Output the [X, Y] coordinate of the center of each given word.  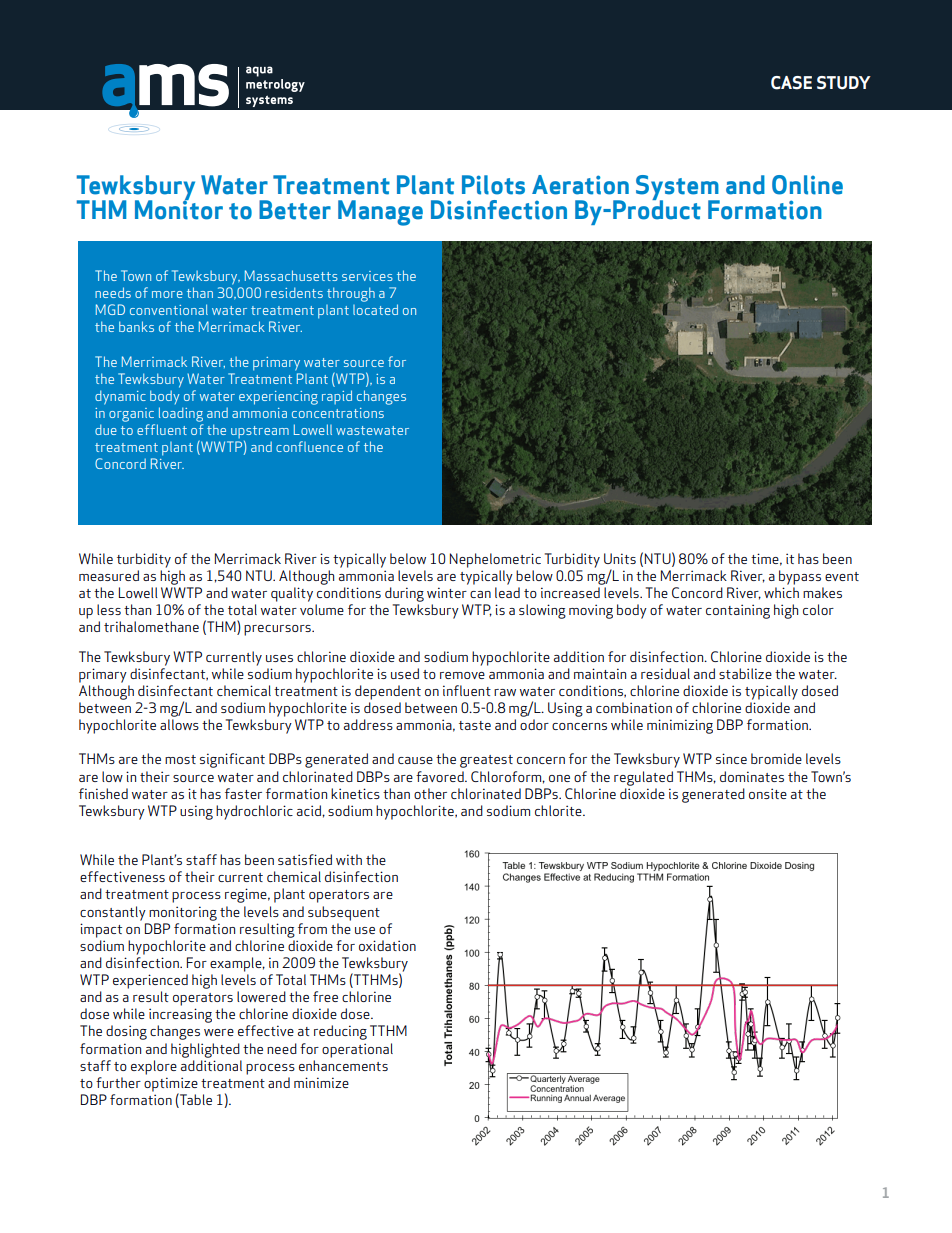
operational [357, 1050]
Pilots [493, 185]
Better [295, 210]
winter [447, 592]
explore [154, 1067]
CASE [791, 83]
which [781, 592]
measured [109, 575]
